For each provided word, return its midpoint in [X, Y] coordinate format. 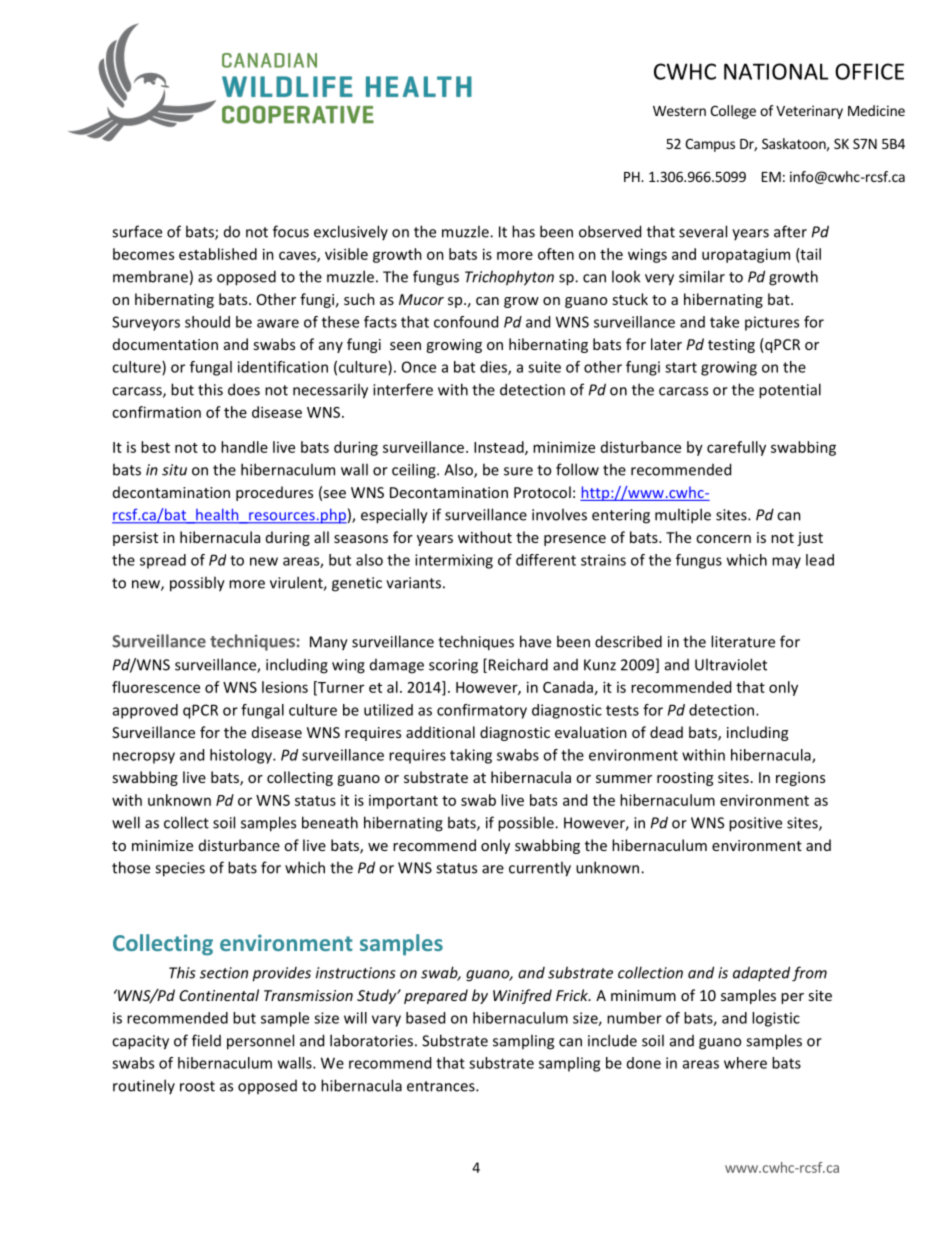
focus [291, 231]
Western [679, 111]
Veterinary [809, 112]
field [206, 1040]
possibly [197, 584]
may [786, 563]
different [546, 560]
